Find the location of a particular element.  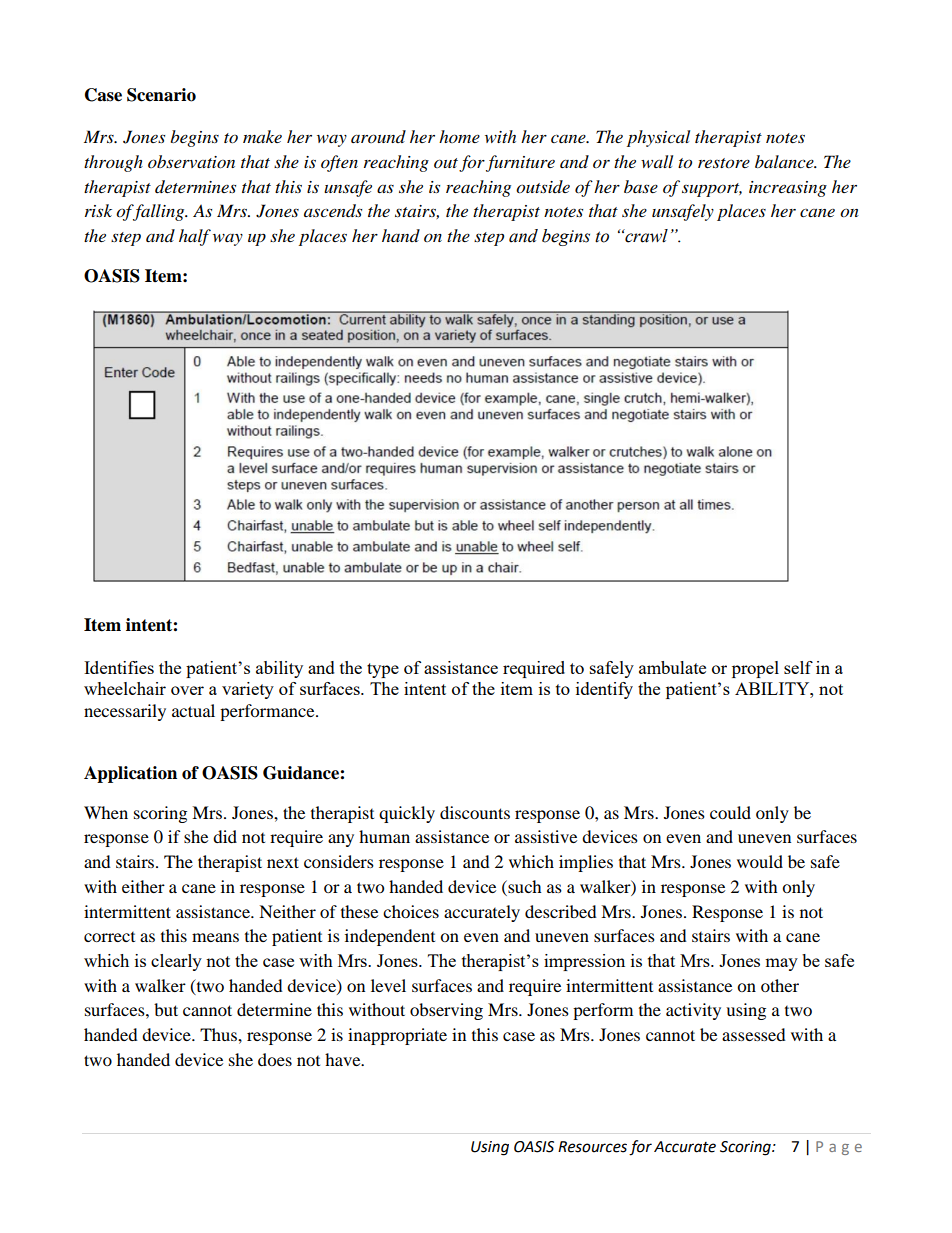

Application is located at coordinates (130, 774).
